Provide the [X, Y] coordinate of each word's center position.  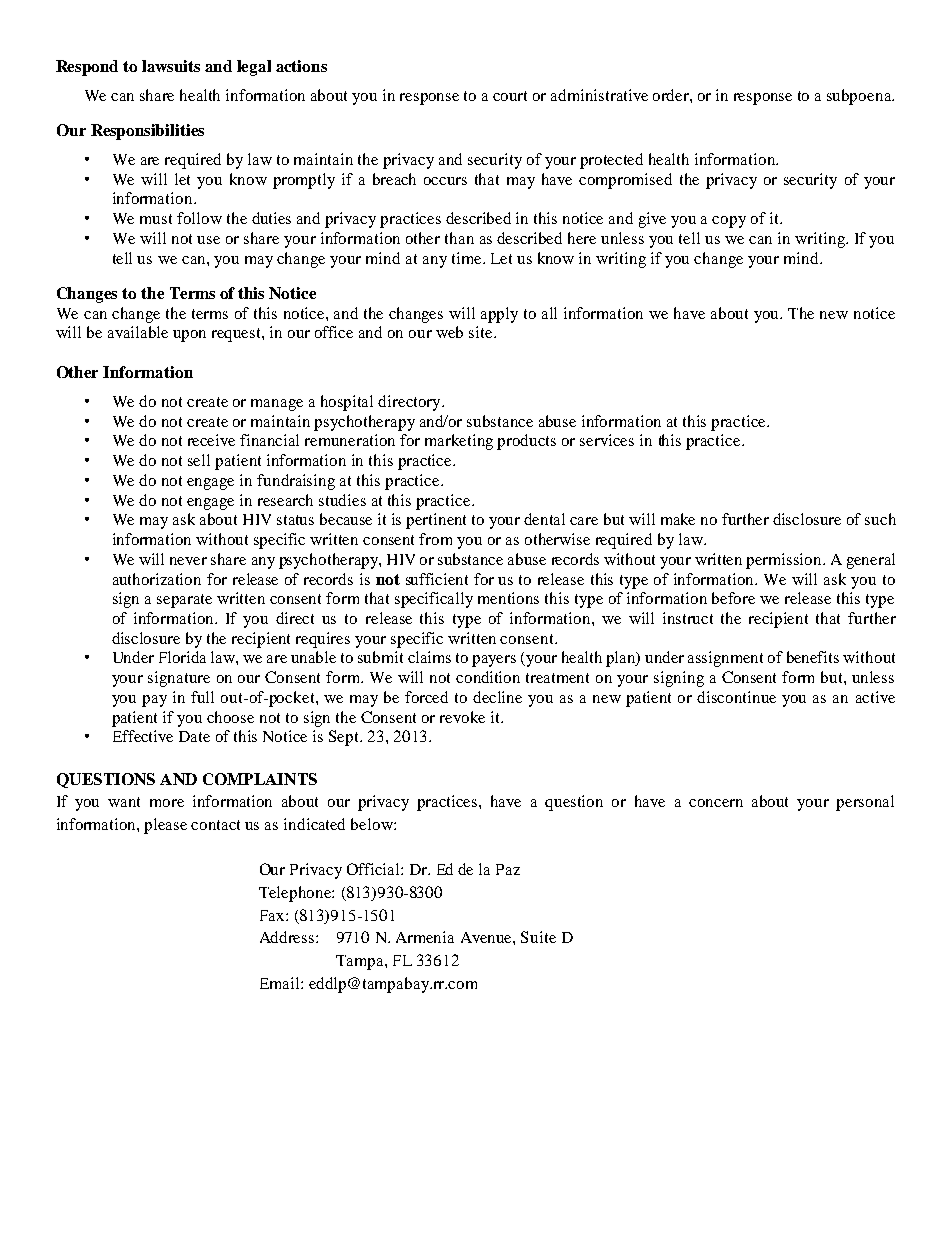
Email [281, 983]
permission [785, 561]
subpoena [860, 97]
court [510, 96]
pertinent [436, 521]
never [188, 561]
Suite [538, 937]
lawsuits [171, 66]
